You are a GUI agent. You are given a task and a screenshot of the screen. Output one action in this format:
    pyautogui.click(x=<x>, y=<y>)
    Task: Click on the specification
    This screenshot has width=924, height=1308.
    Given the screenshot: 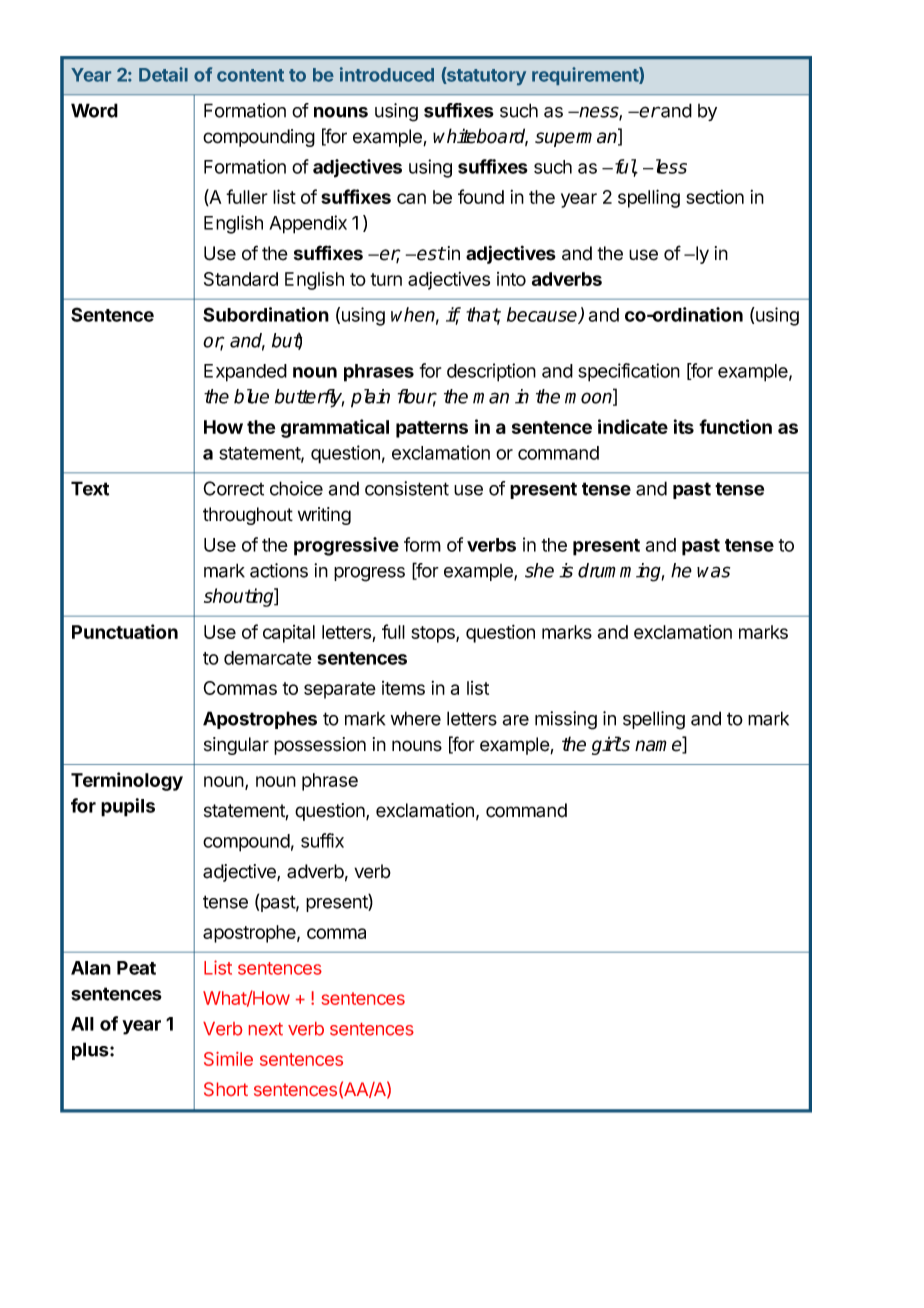 What is the action you would take?
    pyautogui.click(x=629, y=372)
